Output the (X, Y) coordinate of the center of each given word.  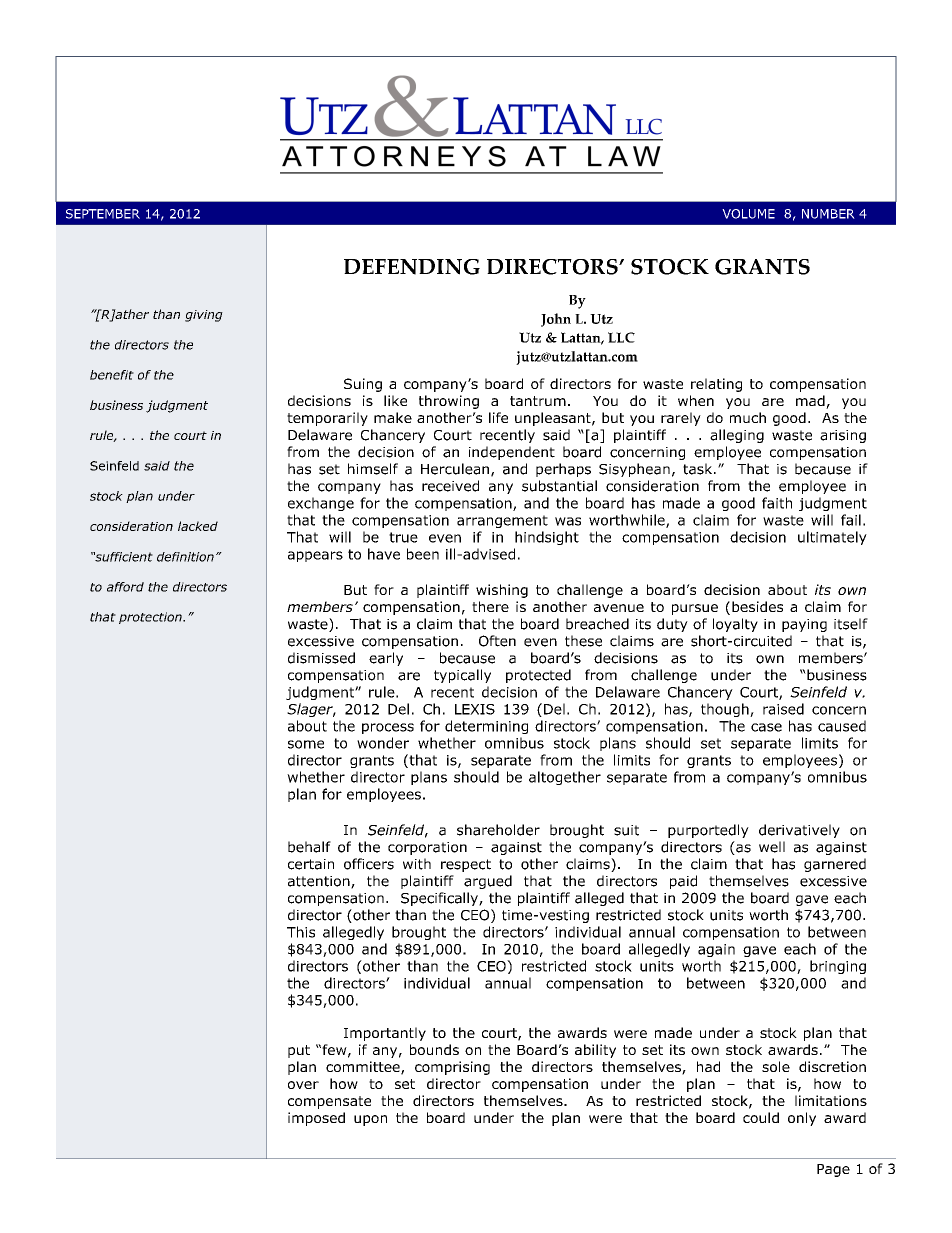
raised (783, 709)
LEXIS (475, 709)
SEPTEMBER (103, 214)
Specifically (440, 899)
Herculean (455, 469)
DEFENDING (412, 267)
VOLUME (748, 214)
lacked (198, 526)
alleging (737, 436)
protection (151, 618)
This (301, 932)
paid (683, 882)
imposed (316, 1119)
